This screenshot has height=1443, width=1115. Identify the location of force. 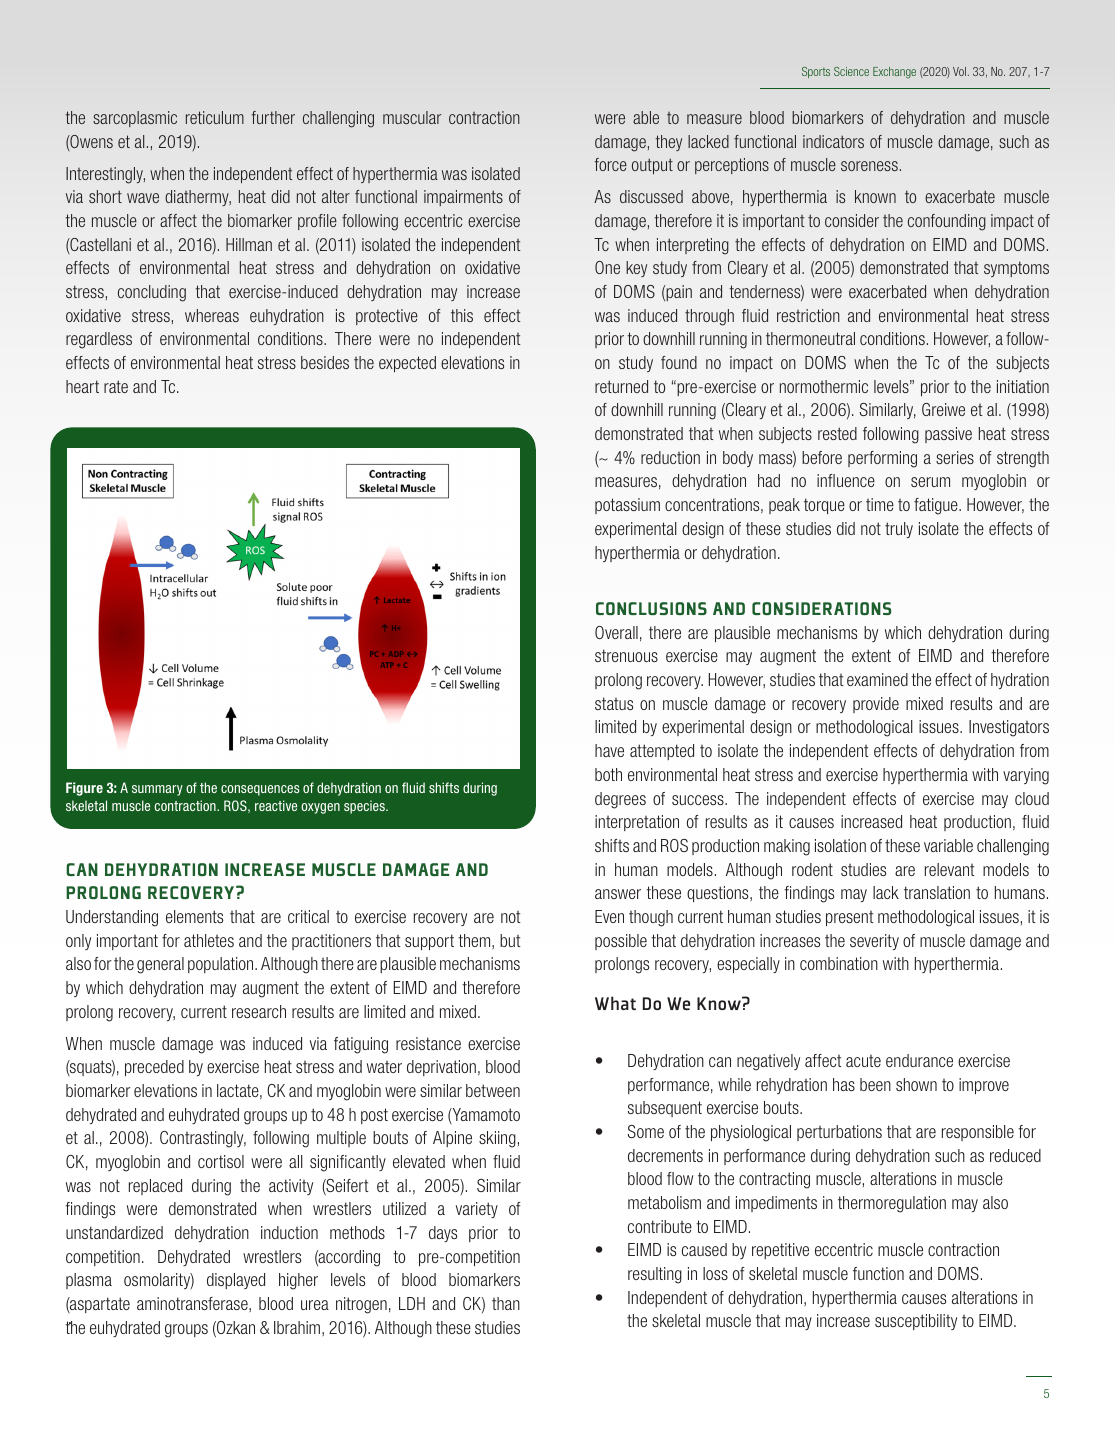
(610, 164).
